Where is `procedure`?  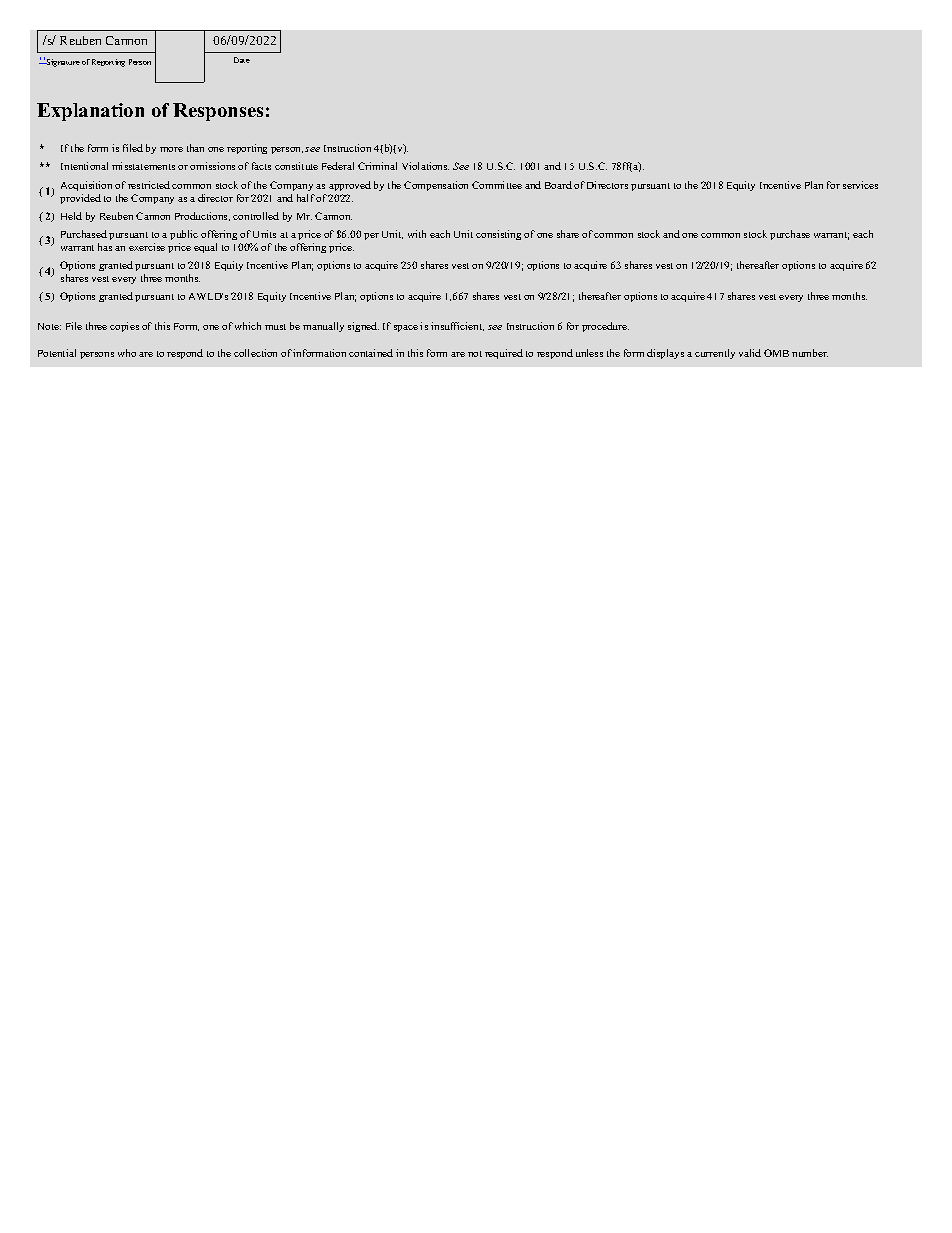
procedure is located at coordinates (605, 327).
